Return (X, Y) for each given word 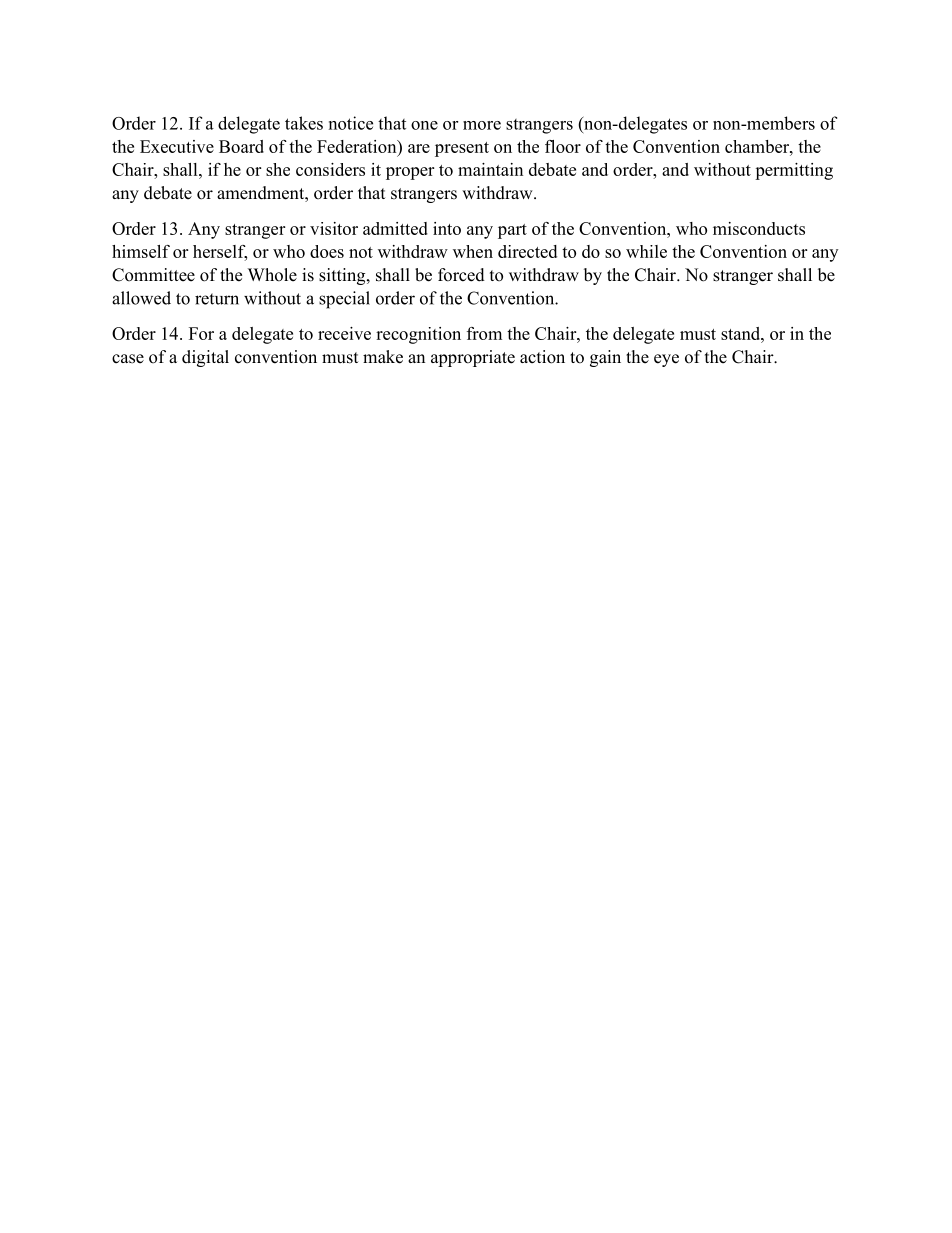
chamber (758, 146)
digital (205, 358)
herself (220, 253)
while (646, 251)
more (482, 125)
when (473, 251)
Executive (177, 146)
